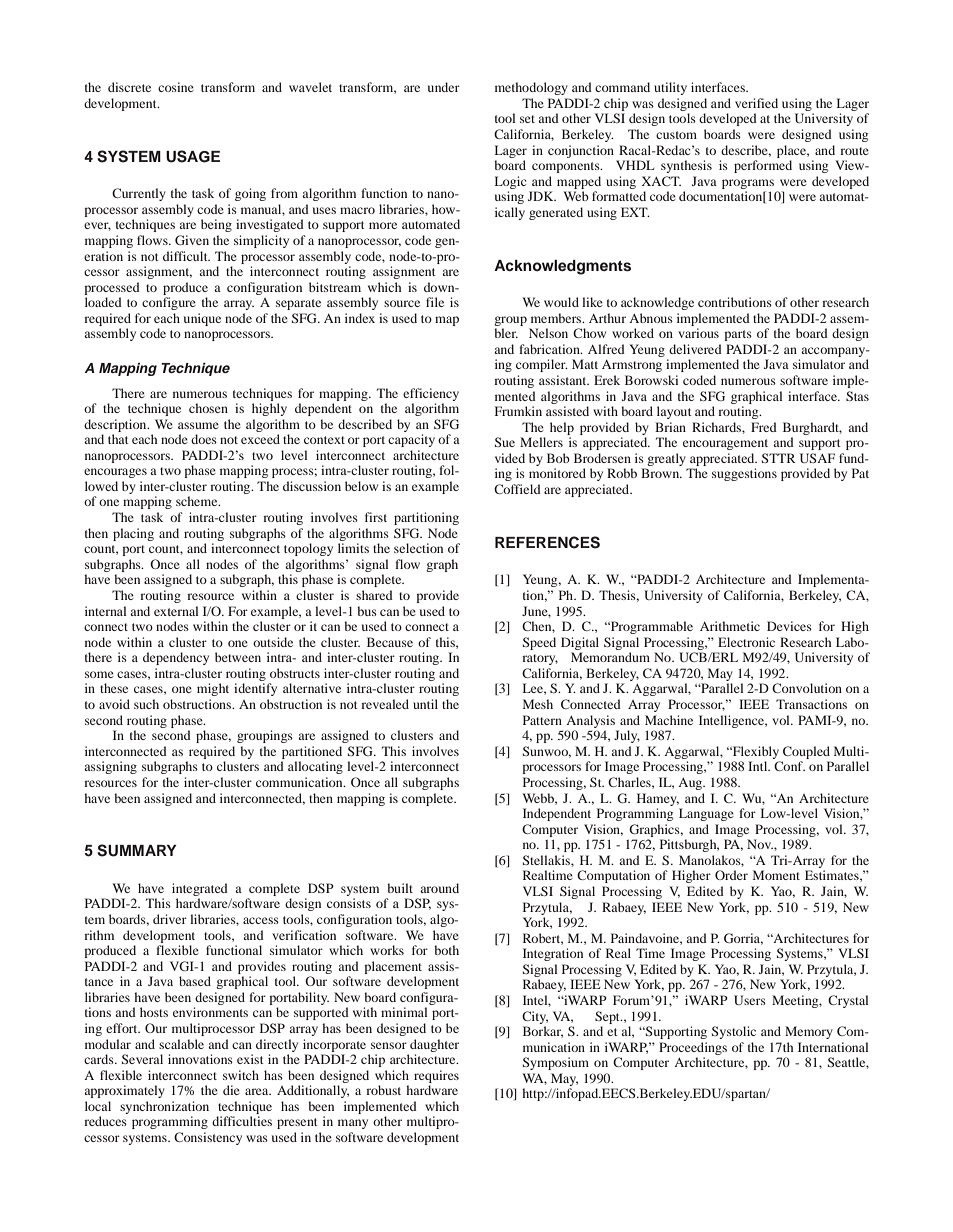  What do you see at coordinates (110, 767) in the page?
I see `assigning` at bounding box center [110, 767].
